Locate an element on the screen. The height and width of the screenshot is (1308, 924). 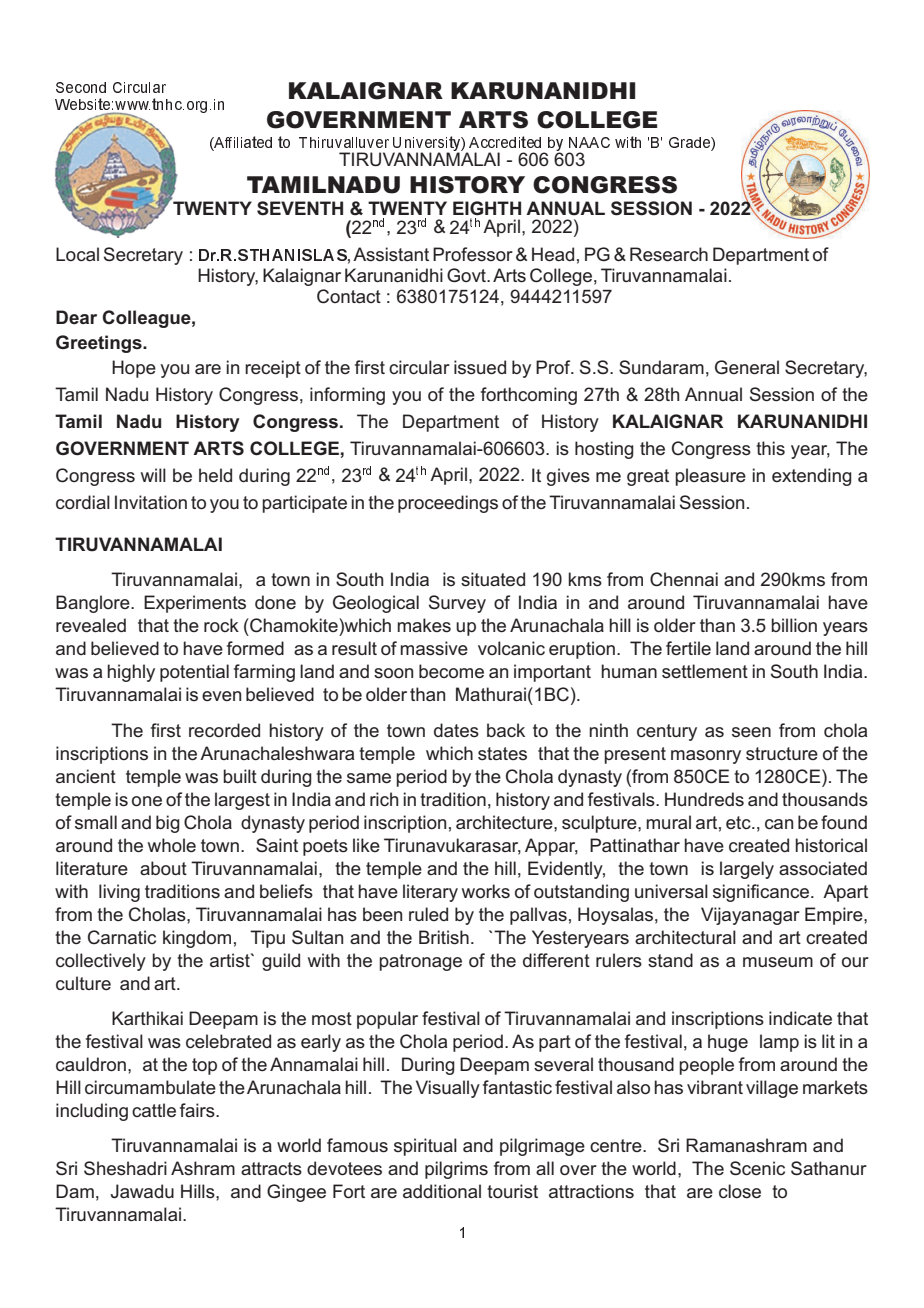
Hope is located at coordinates (134, 369).
